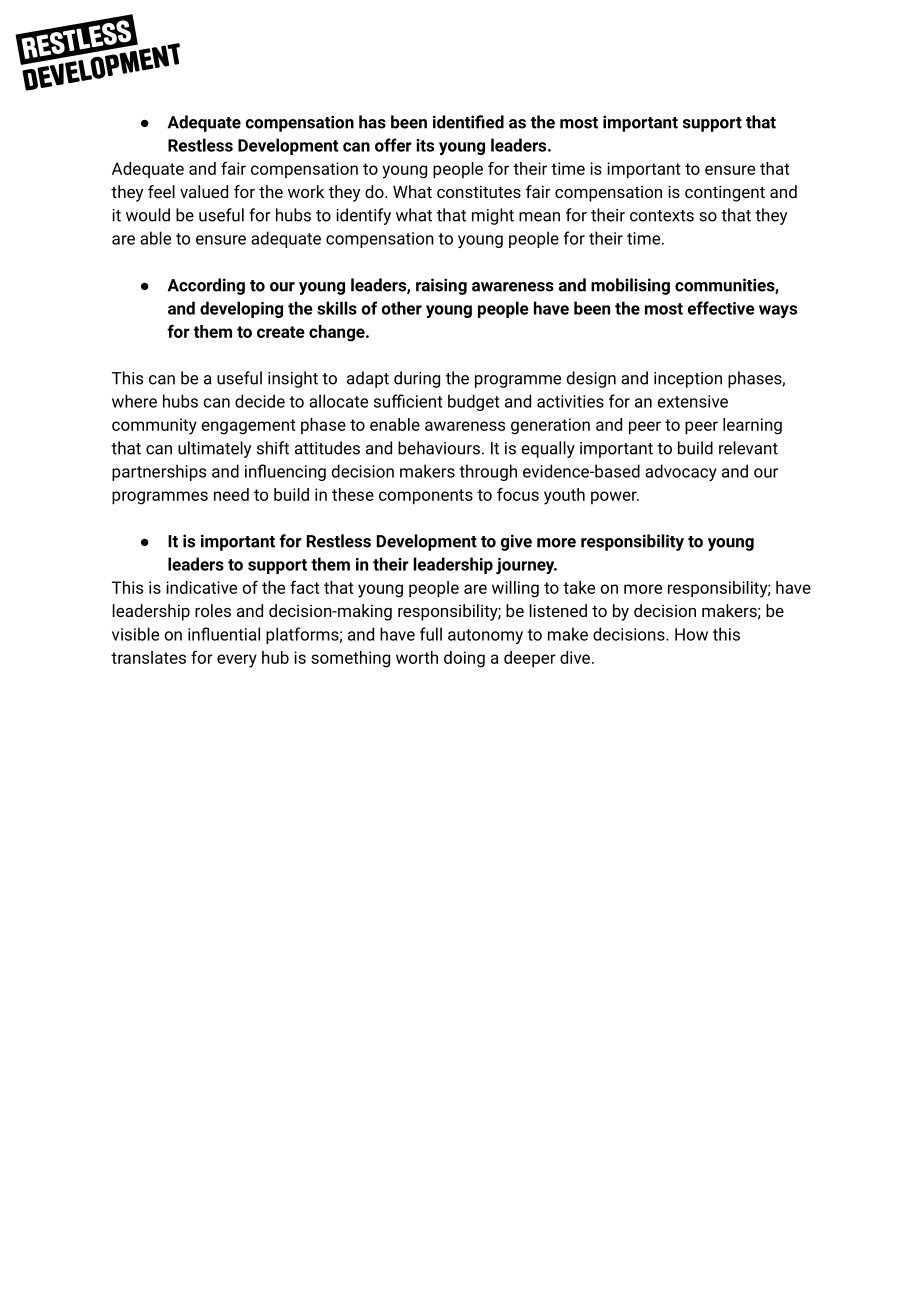 Image resolution: width=924 pixels, height=1307 pixels. Describe the element at coordinates (725, 193) in the document. I see `contingent` at that location.
